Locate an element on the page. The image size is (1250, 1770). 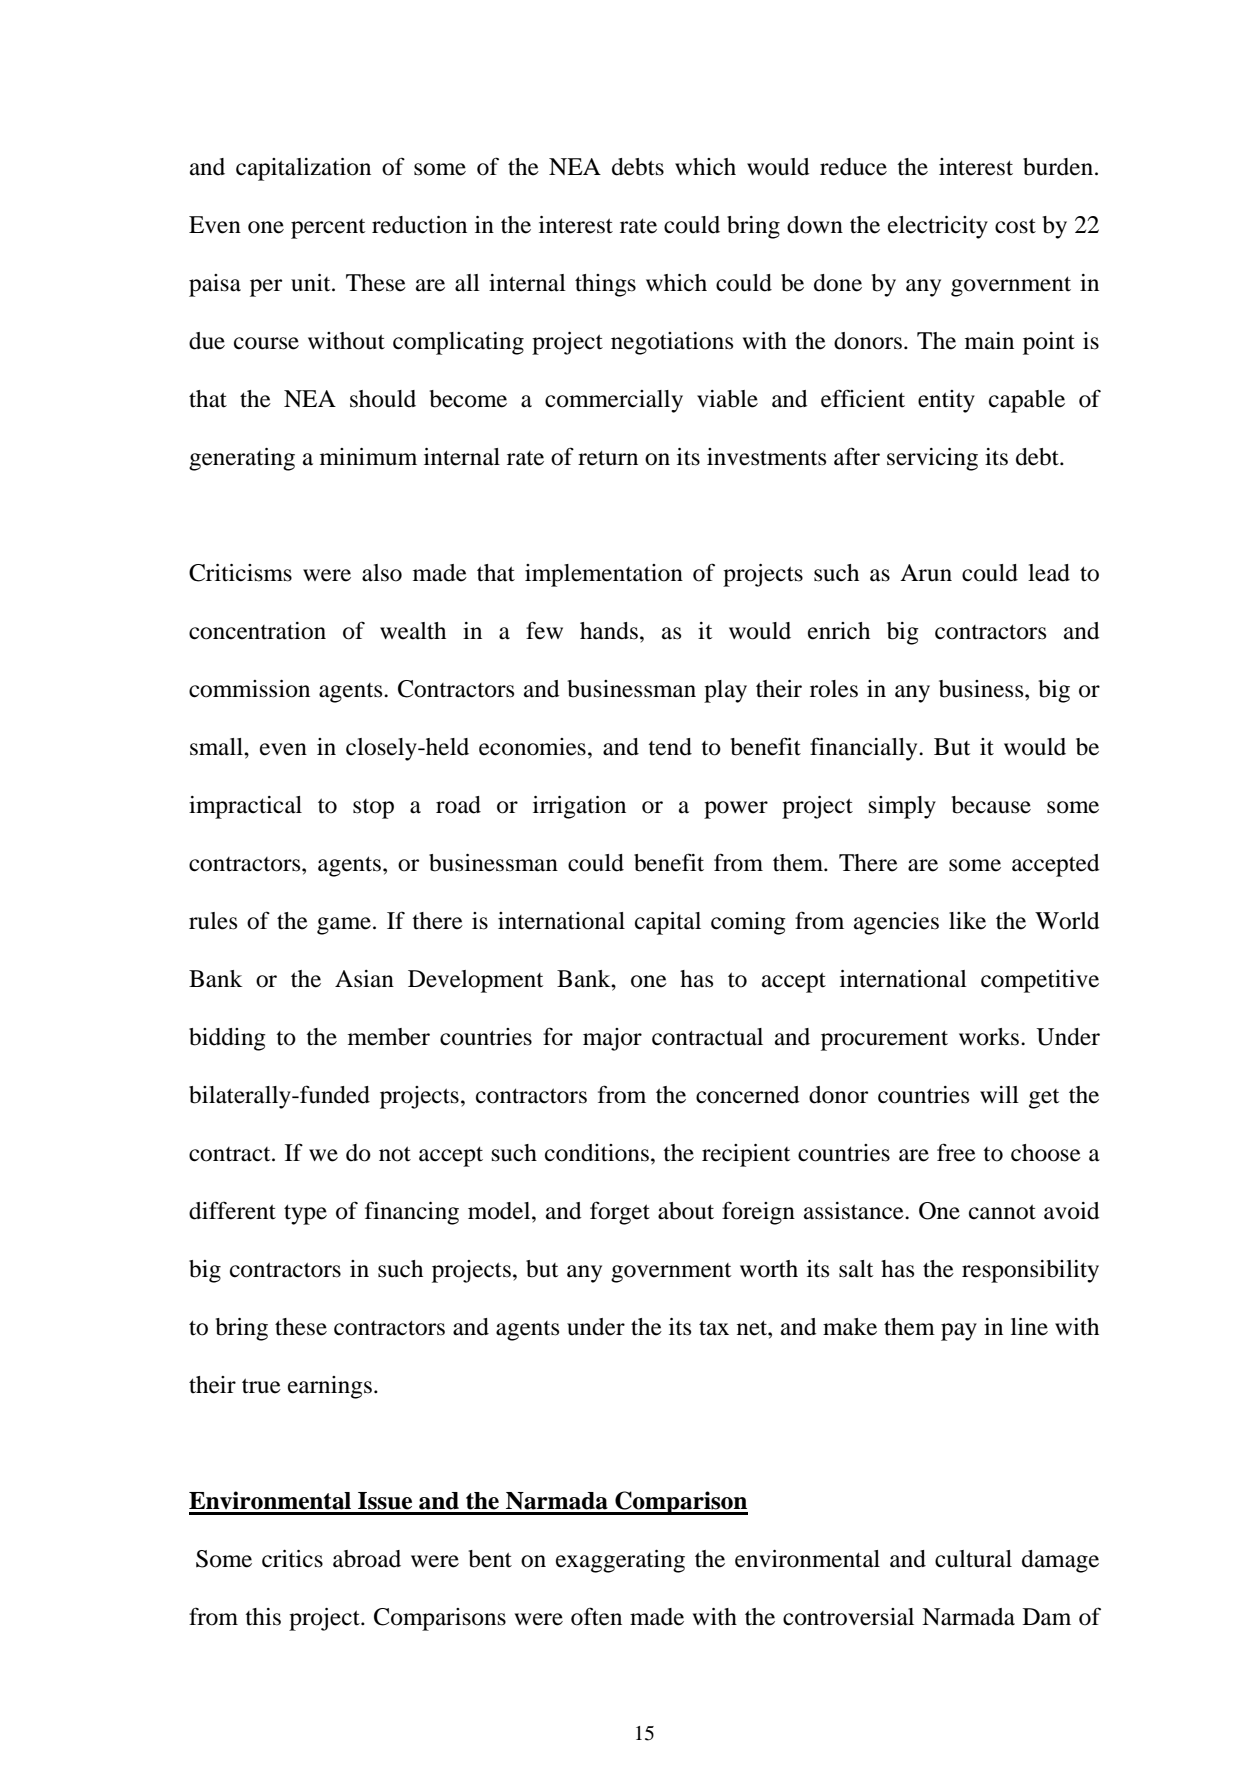
forget is located at coordinates (620, 1213).
